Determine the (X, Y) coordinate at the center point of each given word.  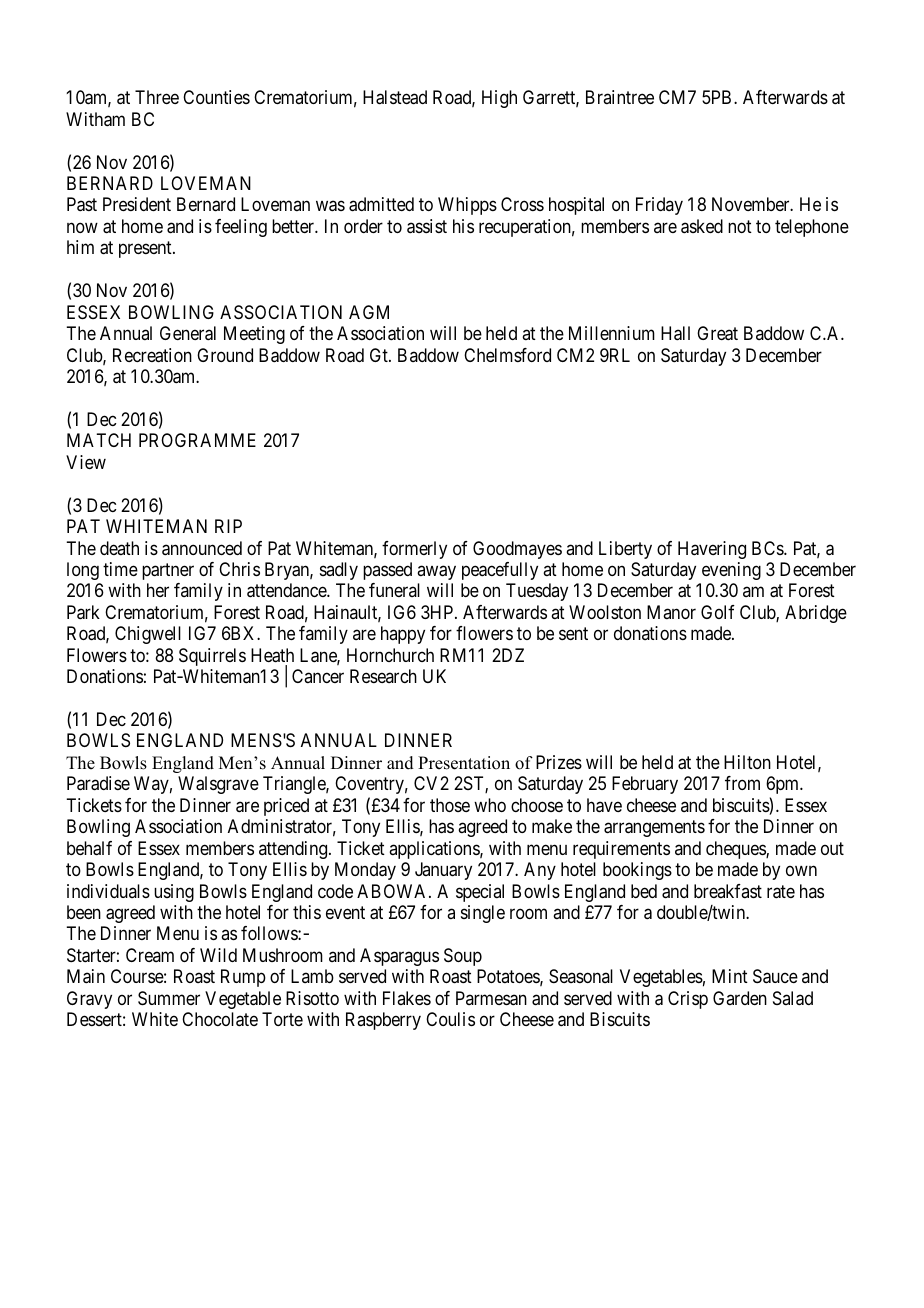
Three (157, 97)
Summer (169, 998)
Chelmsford (507, 355)
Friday (659, 206)
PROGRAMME (197, 440)
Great (717, 333)
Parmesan (491, 998)
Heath (272, 655)
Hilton (747, 762)
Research (383, 676)
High (499, 99)
